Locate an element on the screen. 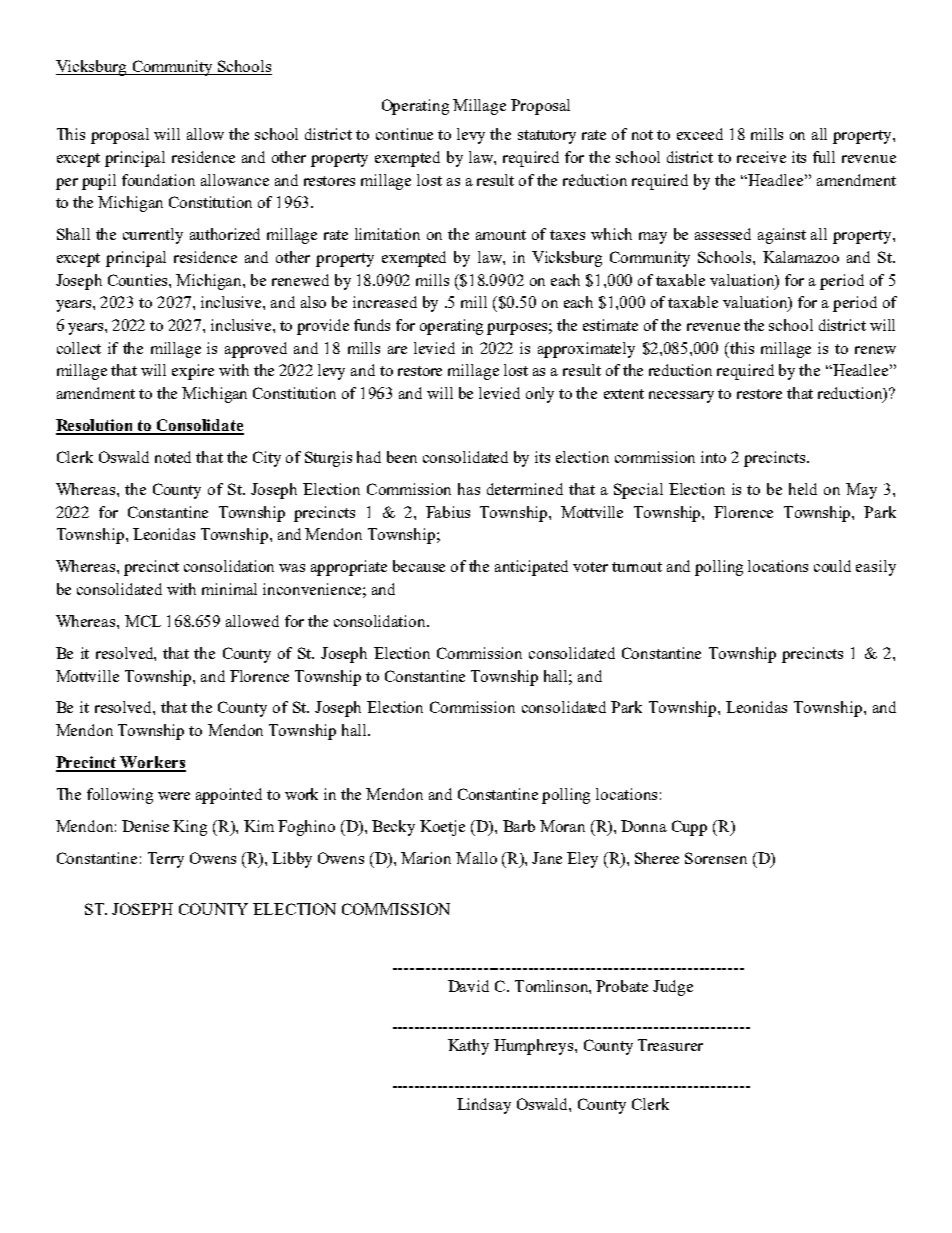 The height and width of the screenshot is (1233, 952). MCL is located at coordinates (143, 621).
